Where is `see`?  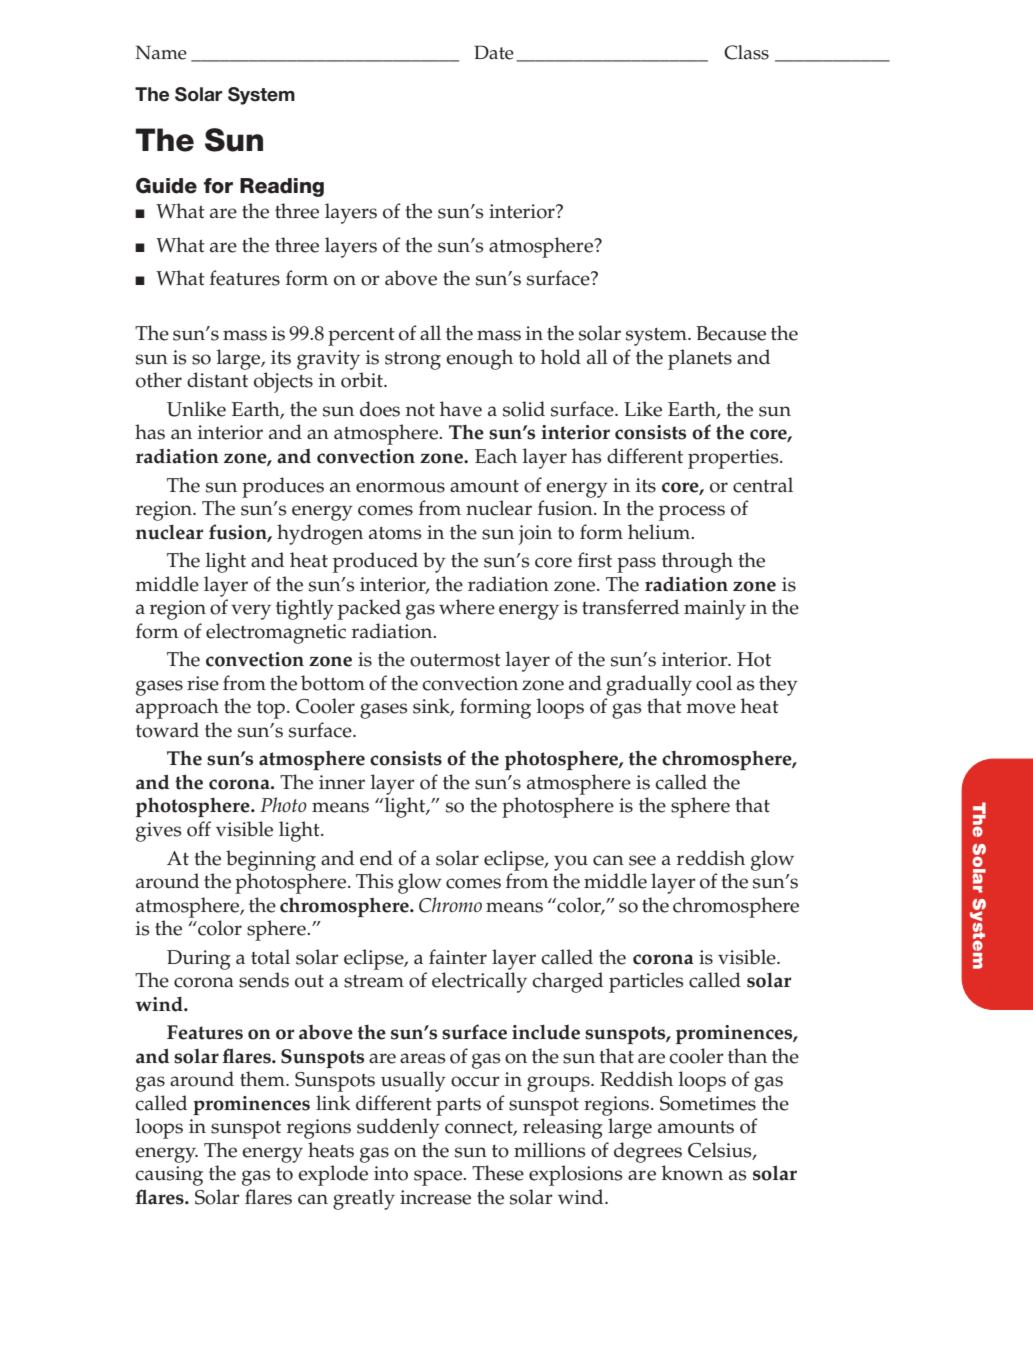 see is located at coordinates (642, 860).
